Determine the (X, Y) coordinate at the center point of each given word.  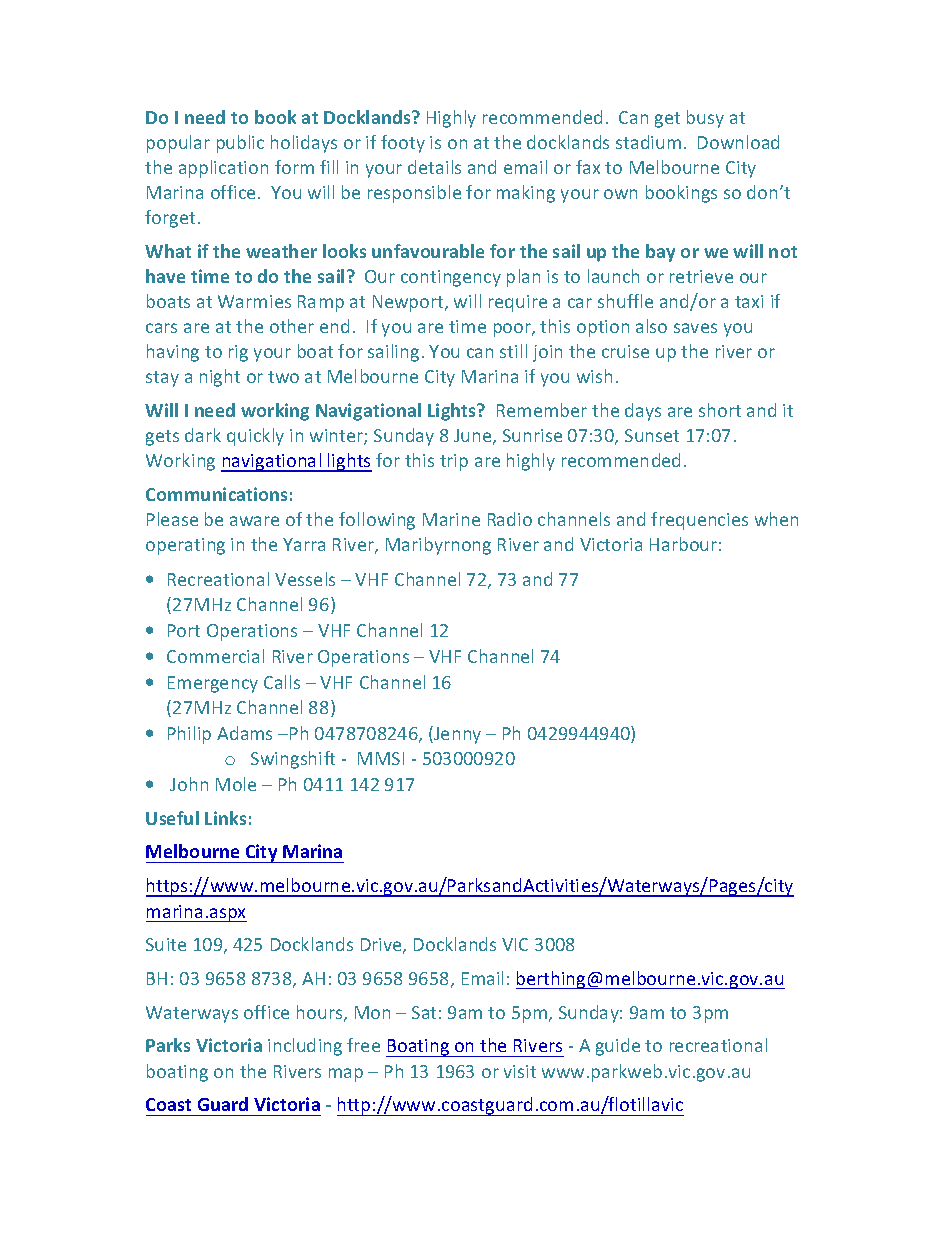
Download (738, 142)
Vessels (305, 579)
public (240, 144)
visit (520, 1071)
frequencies (699, 521)
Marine (451, 519)
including (305, 1047)
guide (618, 1047)
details (434, 167)
